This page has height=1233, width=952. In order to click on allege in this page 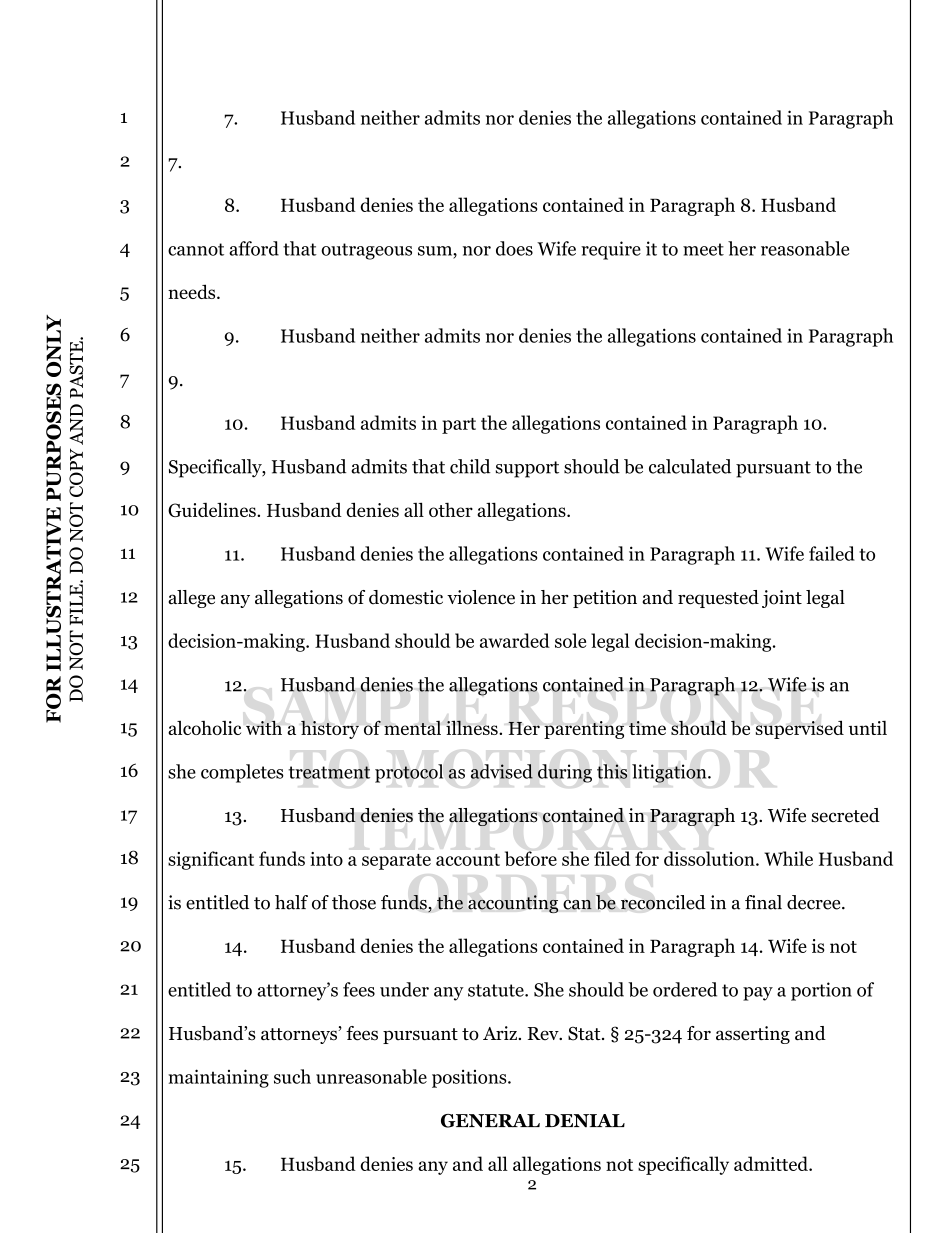, I will do `click(191, 599)`.
